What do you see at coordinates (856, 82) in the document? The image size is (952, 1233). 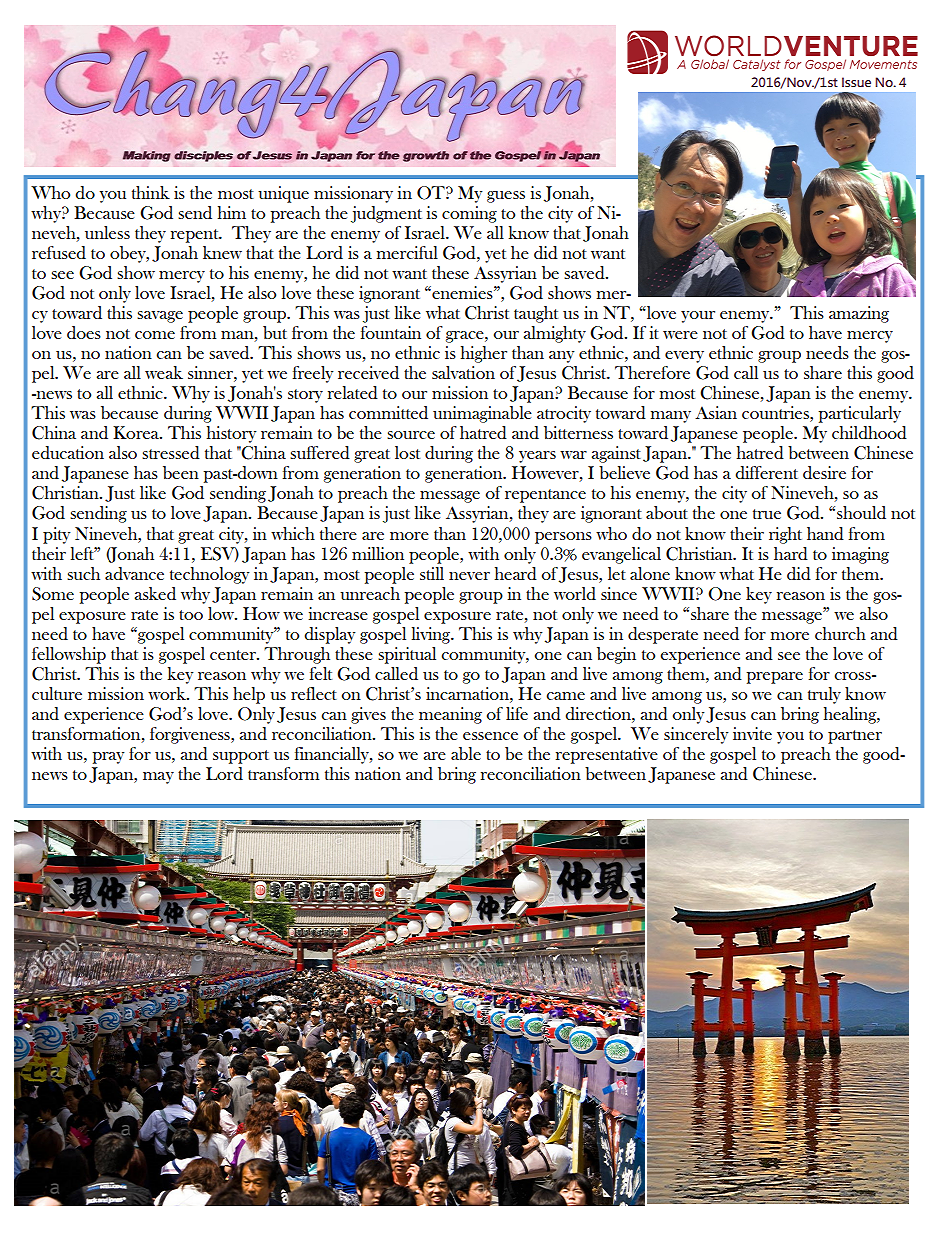 I see `Issue` at bounding box center [856, 82].
